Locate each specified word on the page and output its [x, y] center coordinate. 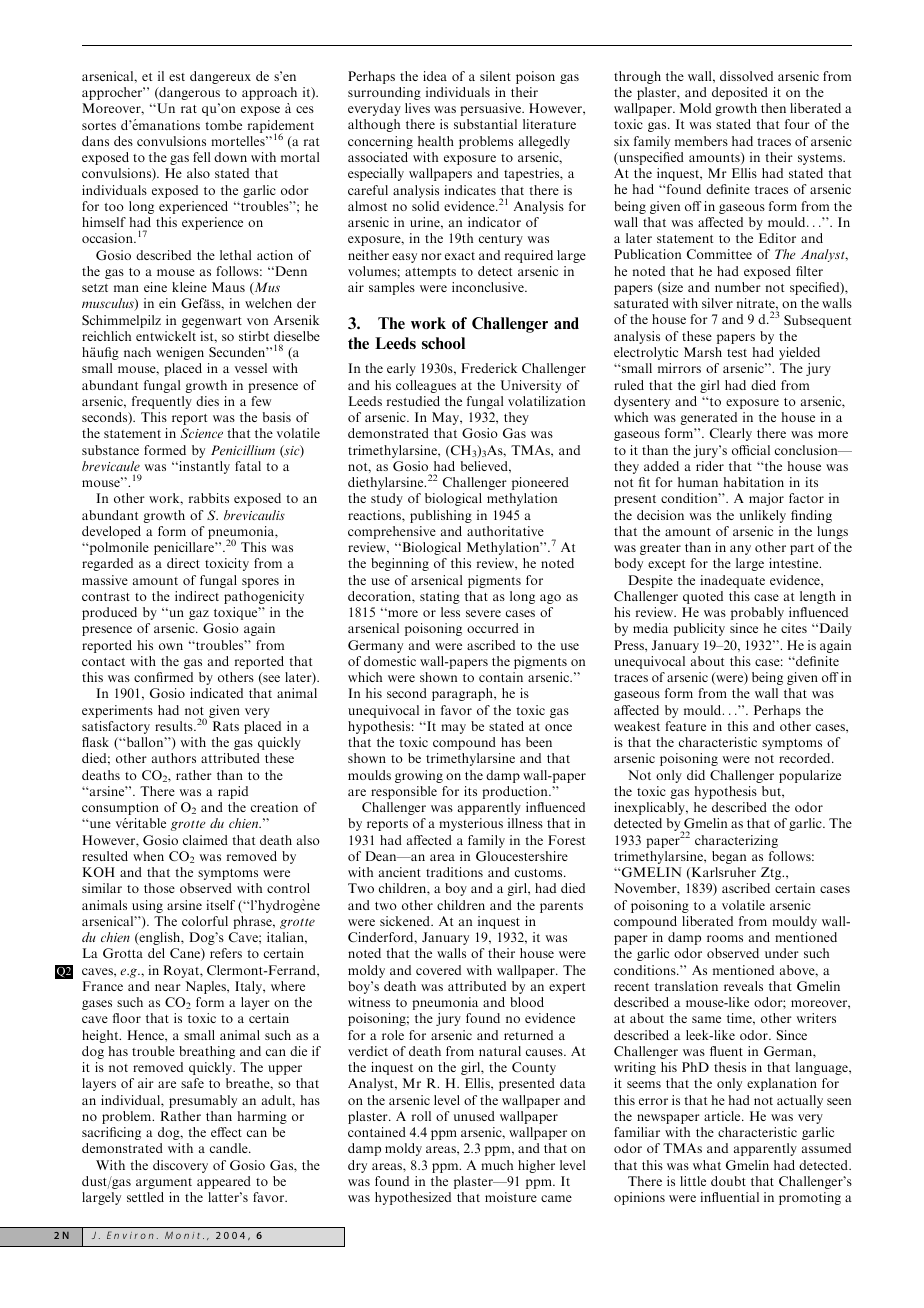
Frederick [489, 368]
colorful [205, 921]
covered [438, 970]
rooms [725, 938]
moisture [511, 1197]
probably [757, 613]
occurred [493, 628]
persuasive [491, 109]
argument [164, 1183]
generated [708, 418]
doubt [728, 1181]
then [773, 108]
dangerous [188, 93]
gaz [199, 615]
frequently [162, 402]
